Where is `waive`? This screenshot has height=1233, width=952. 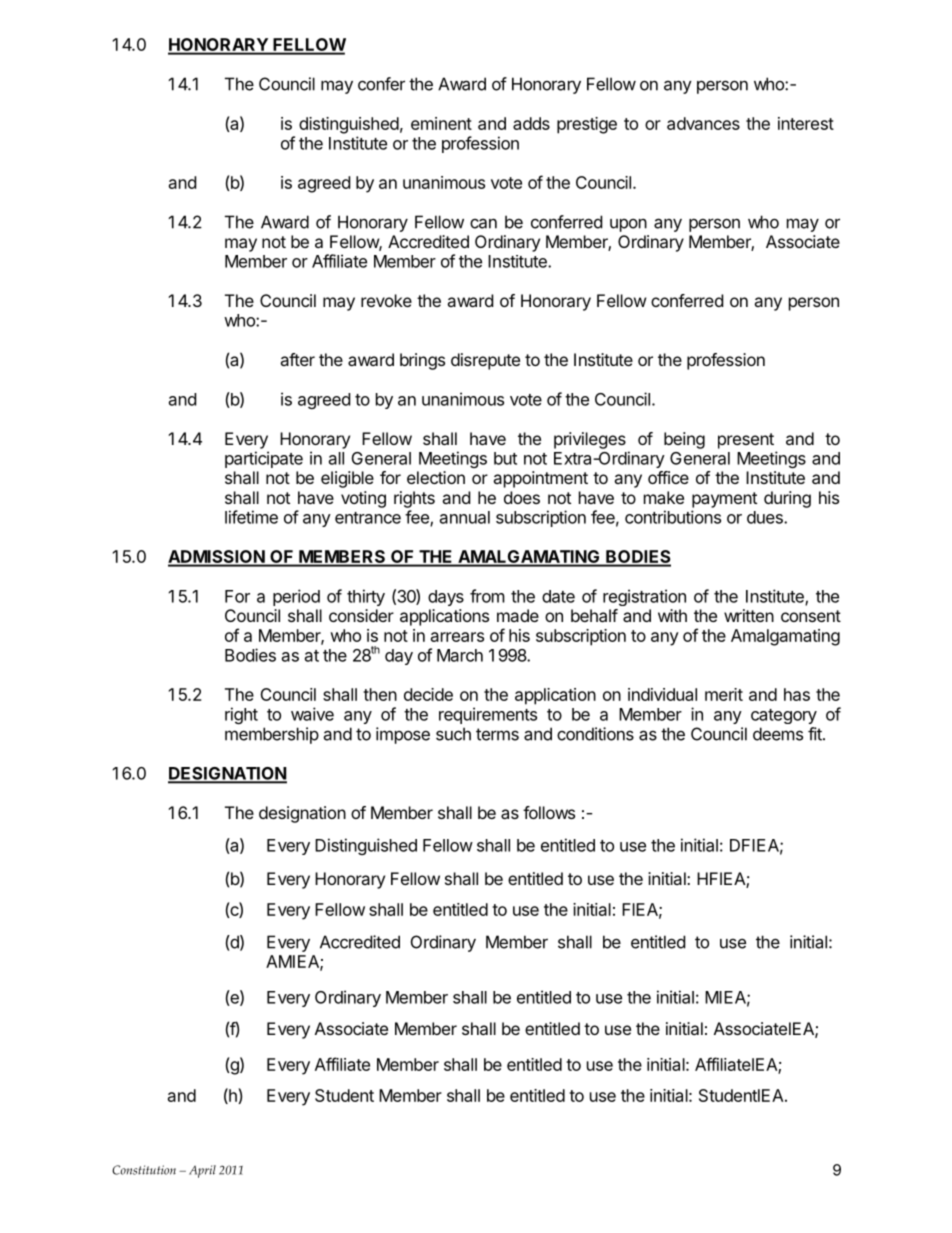
waive is located at coordinates (312, 714).
